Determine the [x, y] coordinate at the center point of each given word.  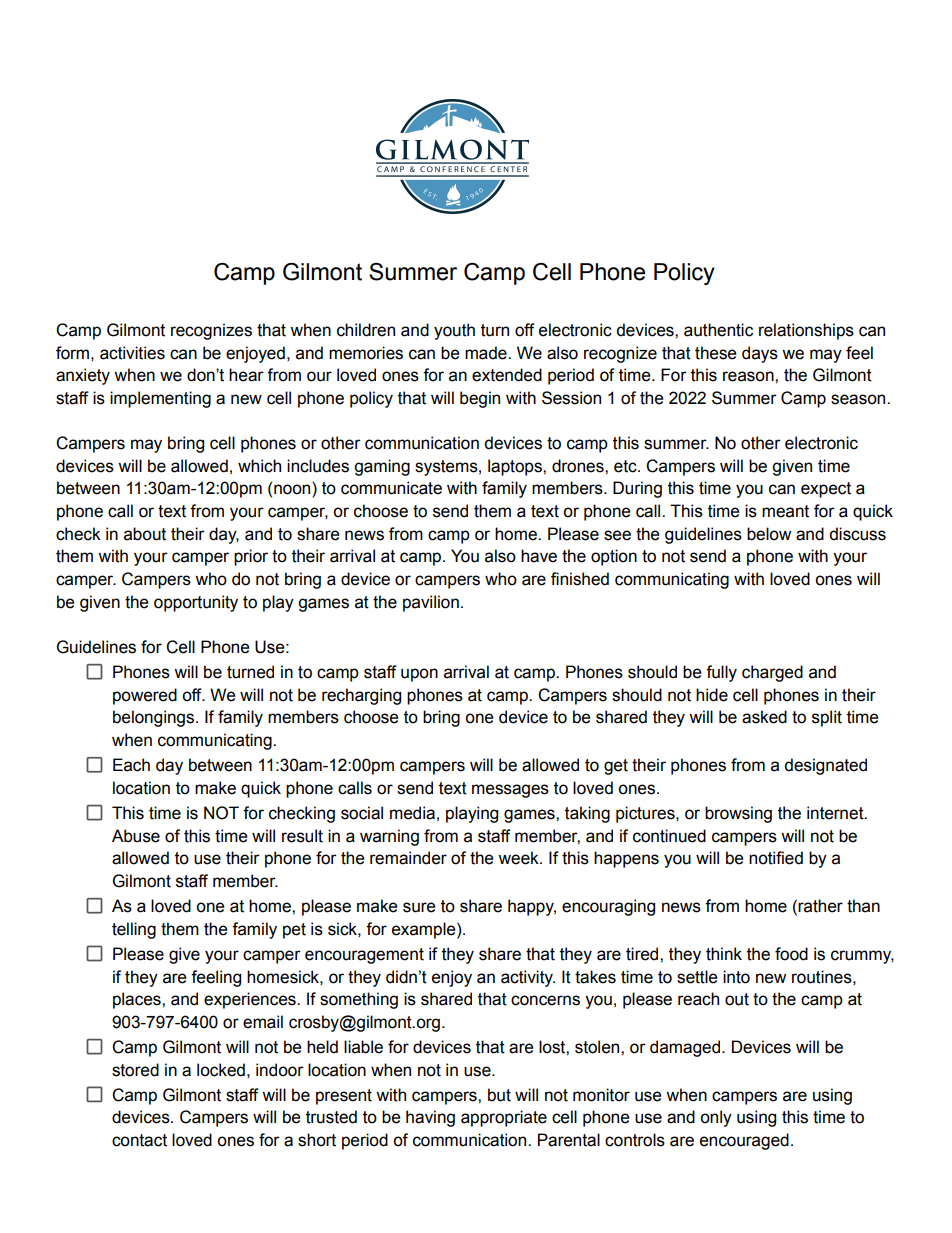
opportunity [196, 603]
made [487, 353]
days [760, 354]
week [519, 858]
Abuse [136, 836]
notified [776, 858]
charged [772, 673]
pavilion [431, 603]
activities [132, 353]
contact [139, 1140]
